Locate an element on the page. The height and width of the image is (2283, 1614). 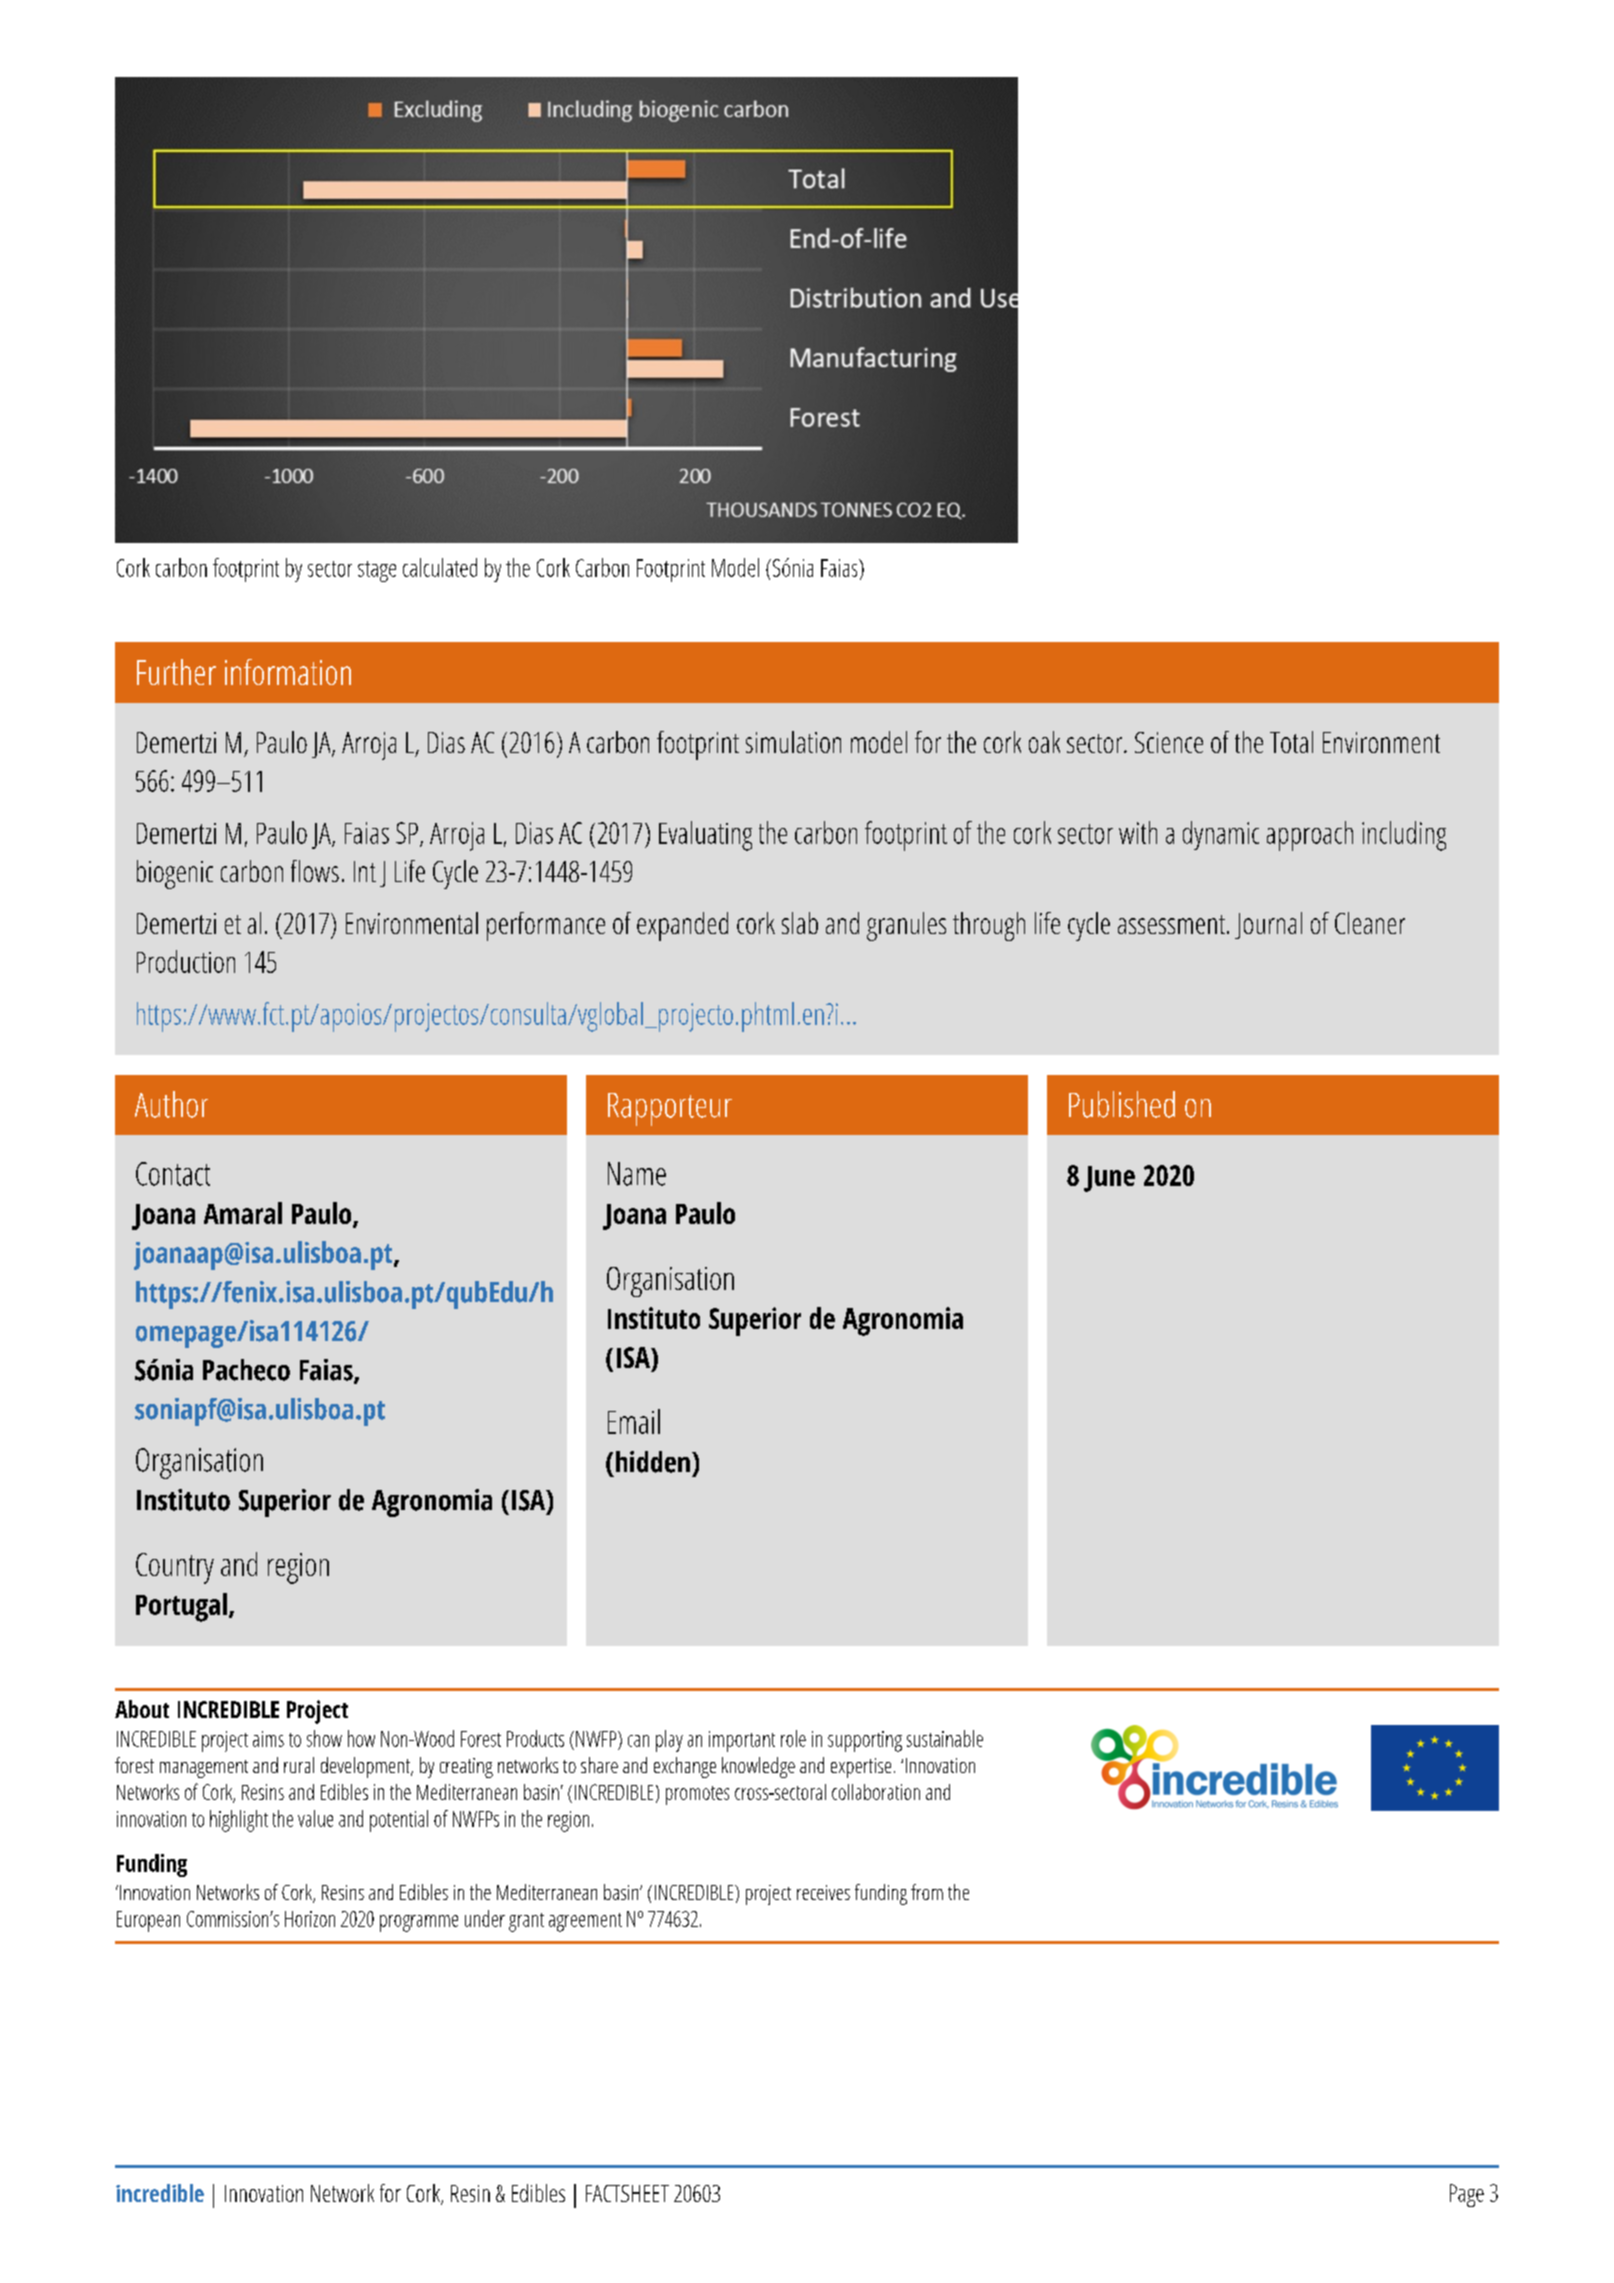
Total is located at coordinates (1291, 742).
